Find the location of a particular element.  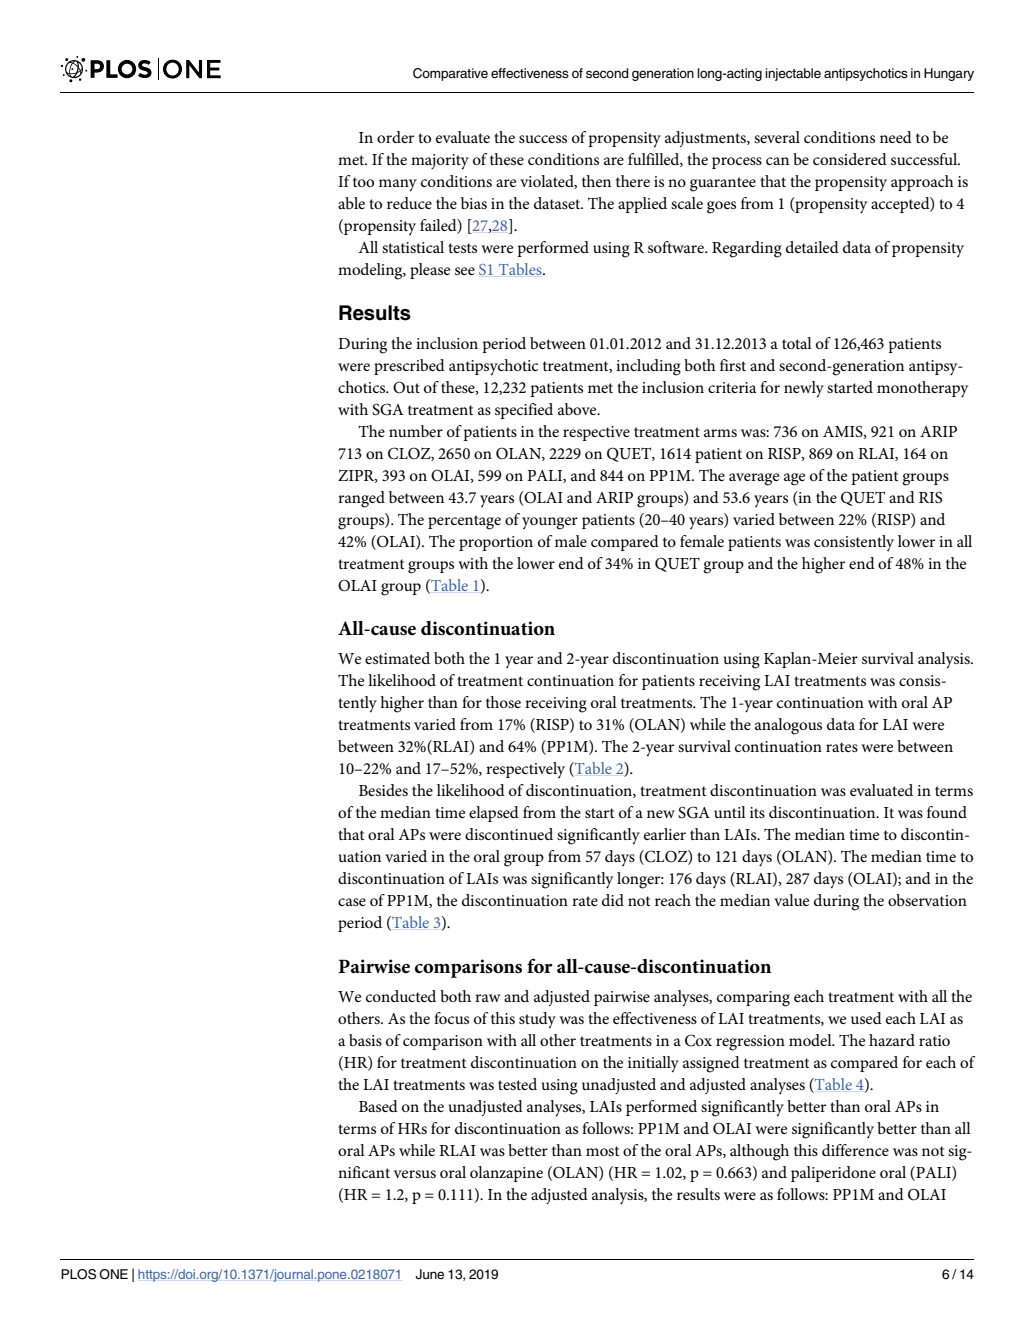

prescribed is located at coordinates (409, 367).
